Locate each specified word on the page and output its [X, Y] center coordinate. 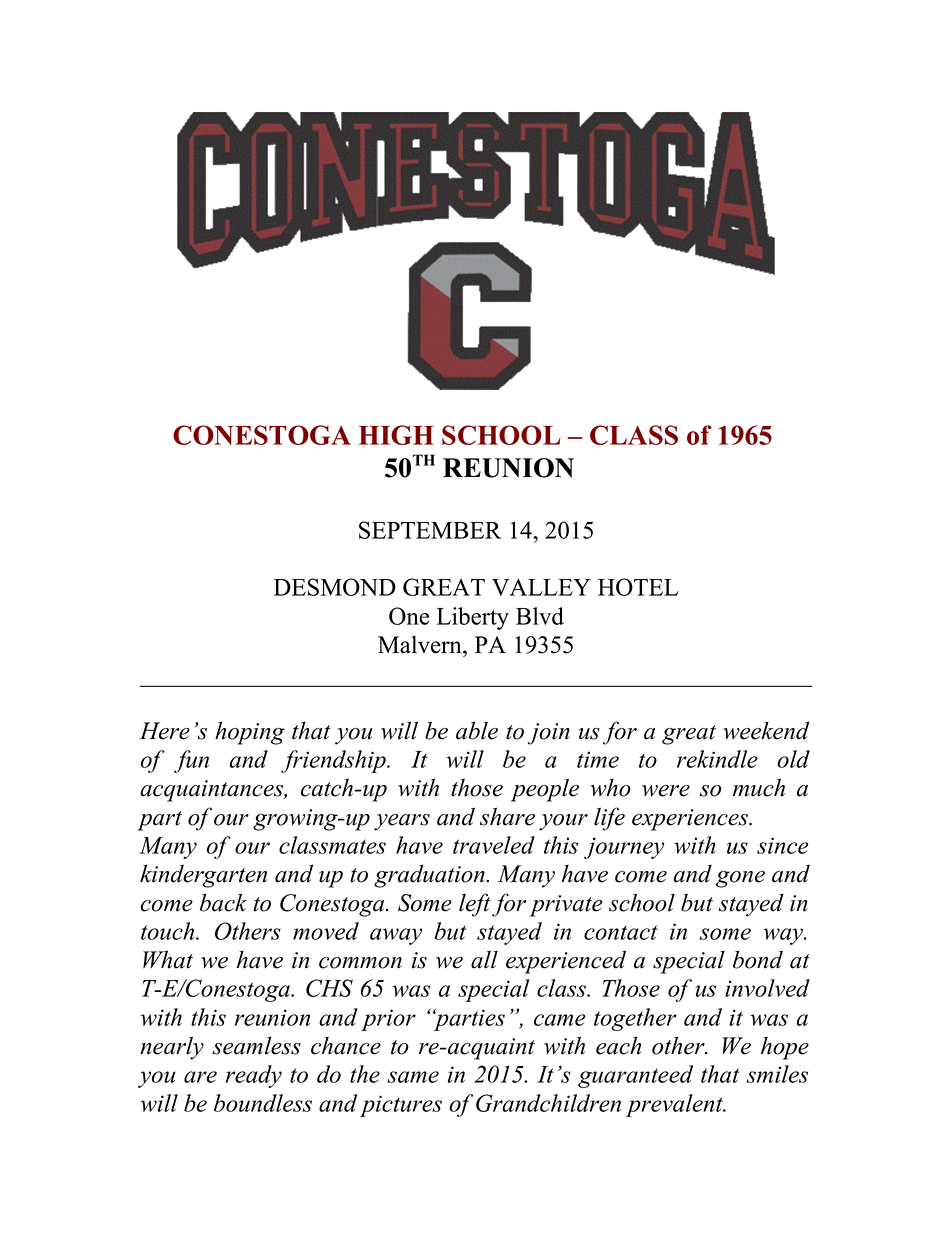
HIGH [396, 435]
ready [254, 1076]
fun [191, 761]
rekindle [717, 759]
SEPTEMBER [430, 530]
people [545, 790]
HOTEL [638, 587]
